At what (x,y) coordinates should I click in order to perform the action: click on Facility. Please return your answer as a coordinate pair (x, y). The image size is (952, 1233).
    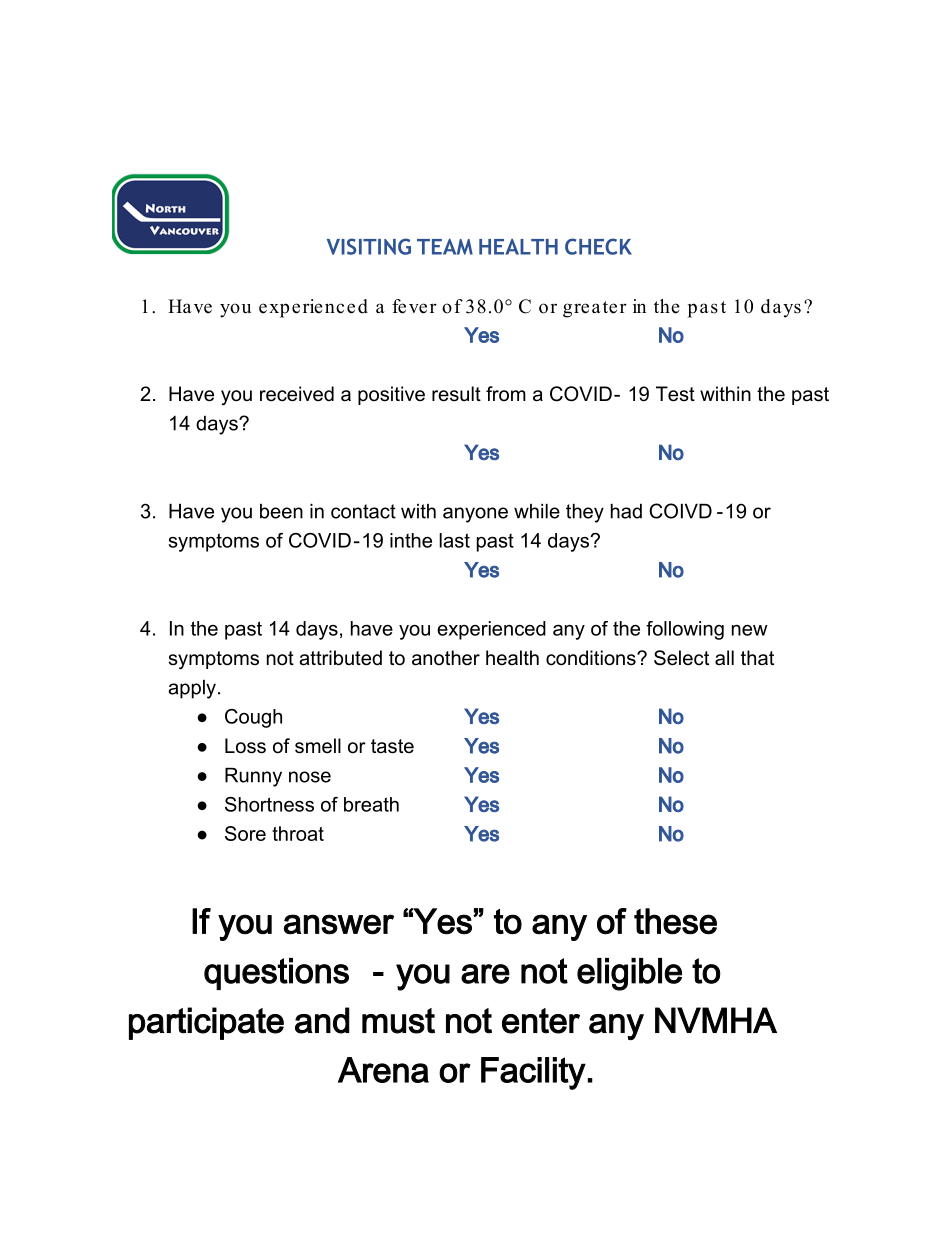
    Looking at the image, I should click on (533, 1073).
